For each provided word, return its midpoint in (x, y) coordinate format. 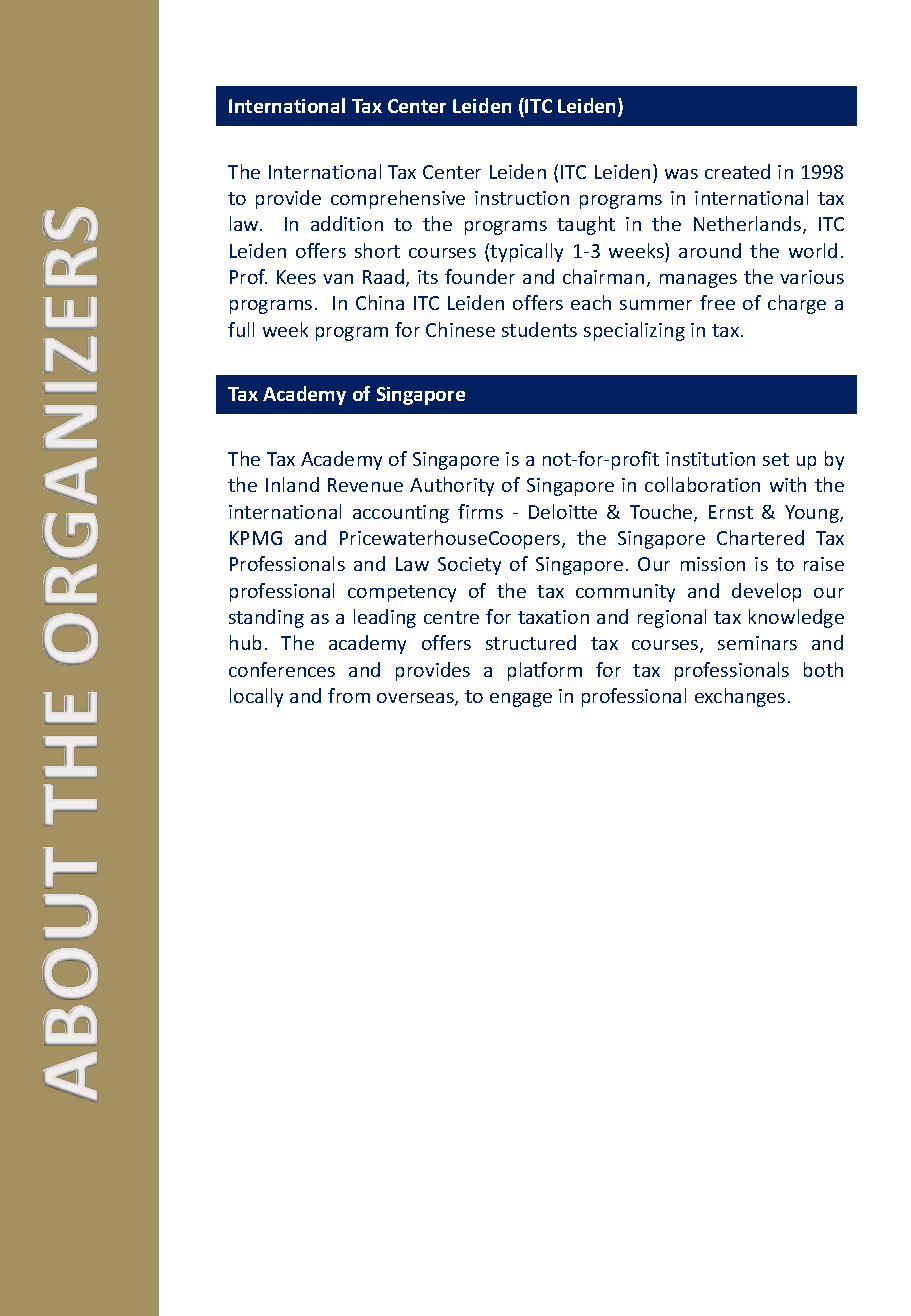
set (776, 459)
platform (545, 671)
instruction (522, 198)
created (737, 171)
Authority (452, 486)
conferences (282, 669)
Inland (292, 484)
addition (347, 223)
